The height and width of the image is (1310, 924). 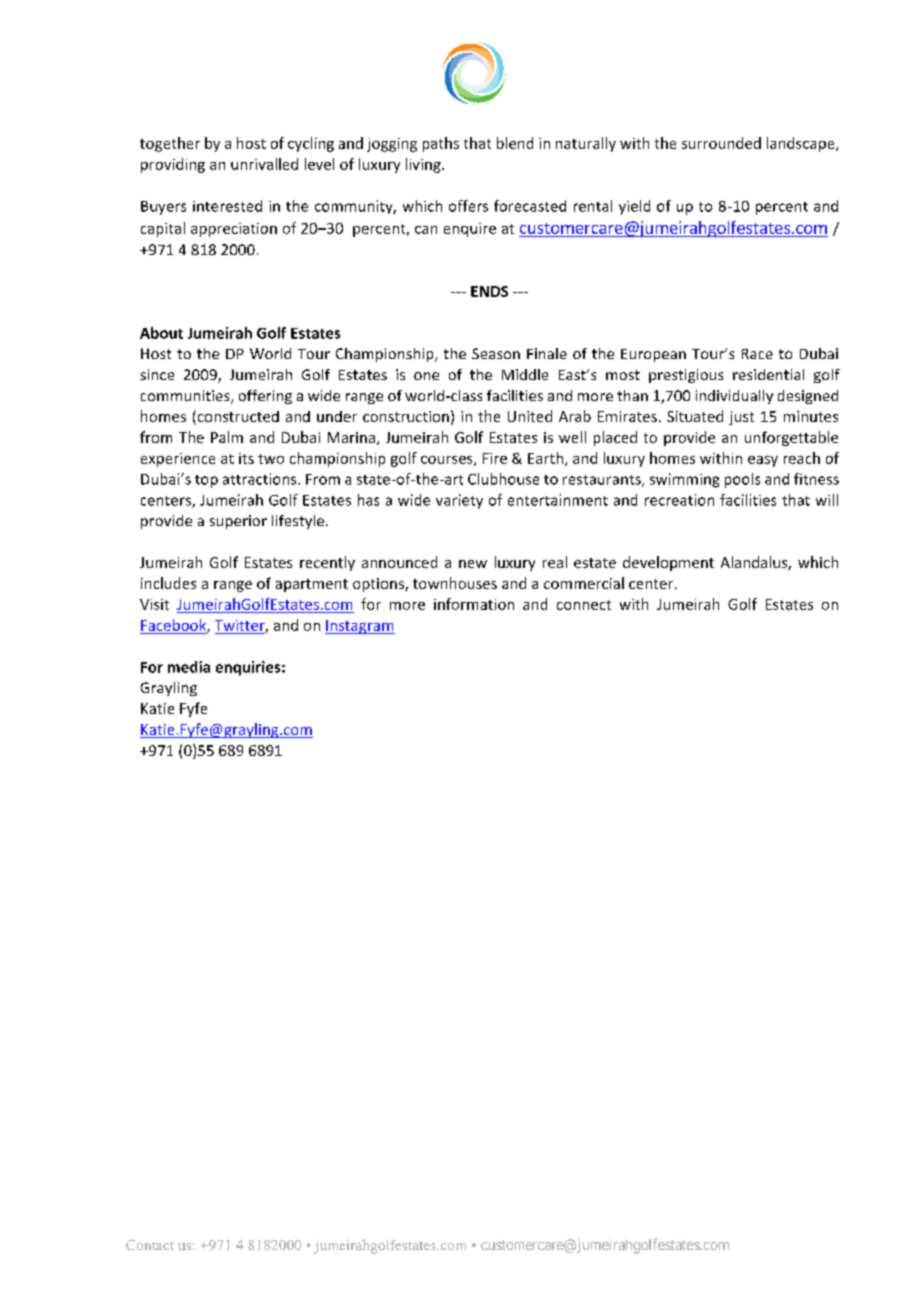 What do you see at coordinates (721, 143) in the image?
I see `surrounded` at bounding box center [721, 143].
